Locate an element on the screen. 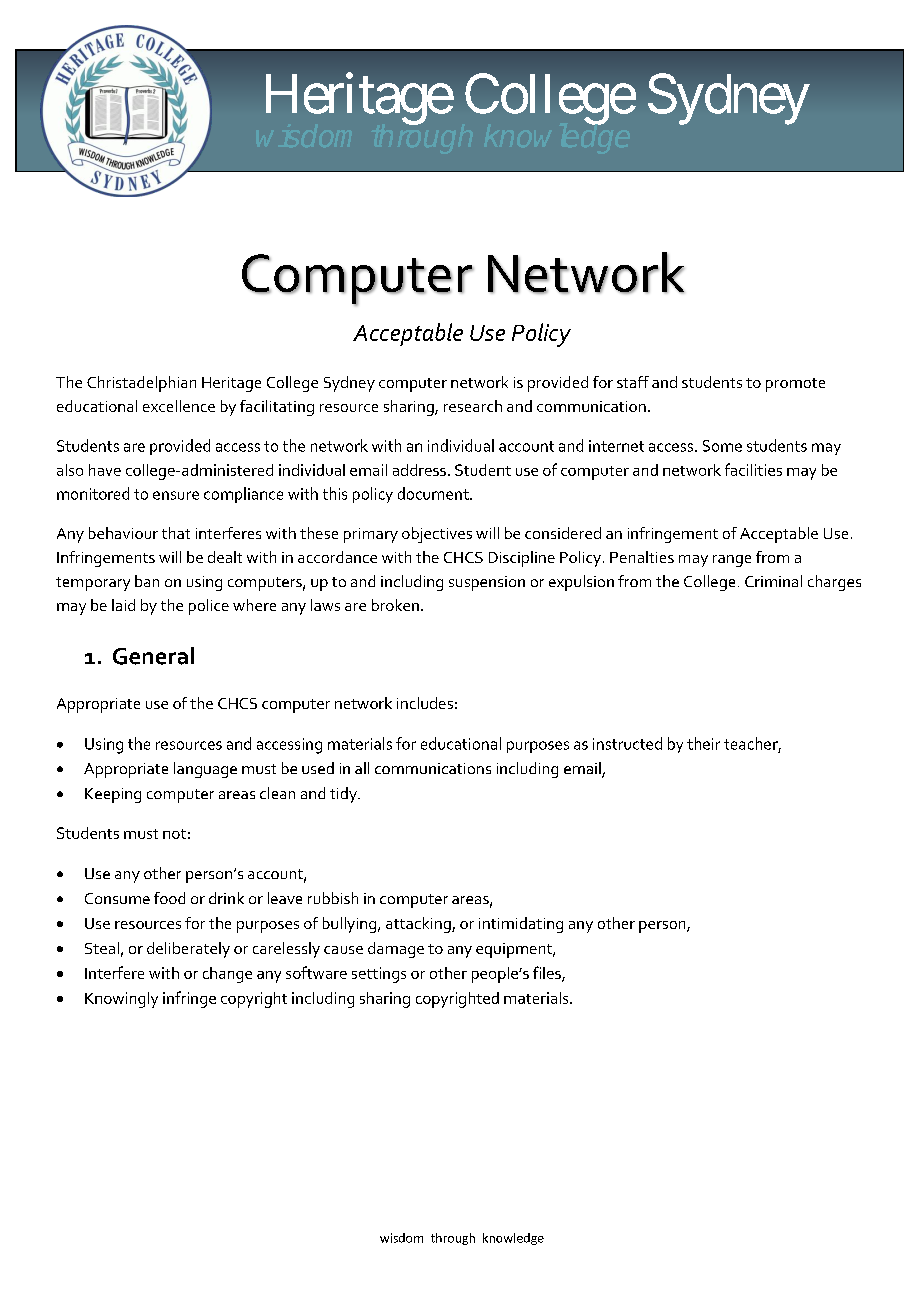 The image size is (924, 1308). files is located at coordinates (548, 973).
